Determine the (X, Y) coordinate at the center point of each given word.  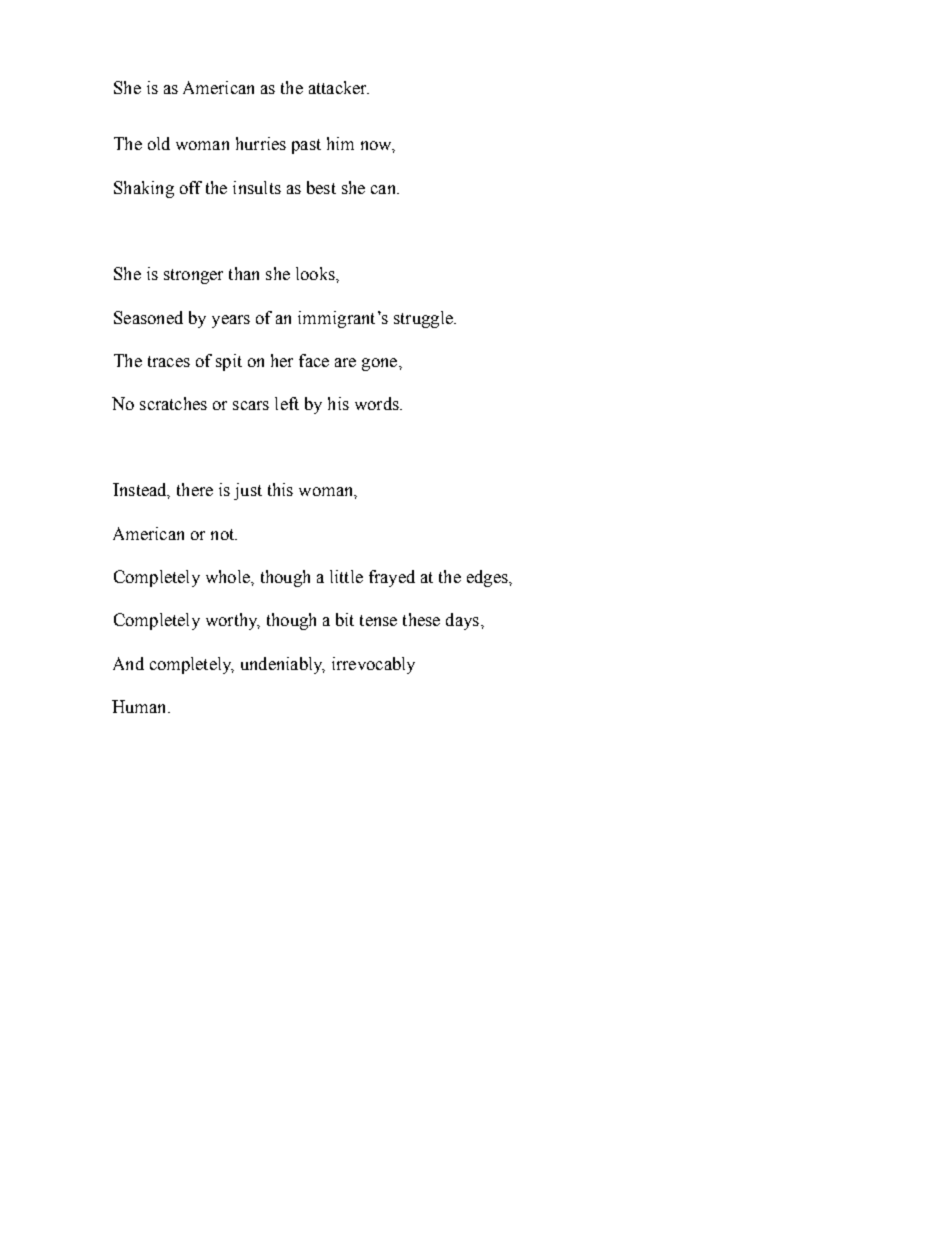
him (340, 143)
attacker (339, 87)
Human (140, 706)
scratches (173, 403)
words (378, 403)
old (159, 143)
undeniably (283, 665)
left (287, 403)
